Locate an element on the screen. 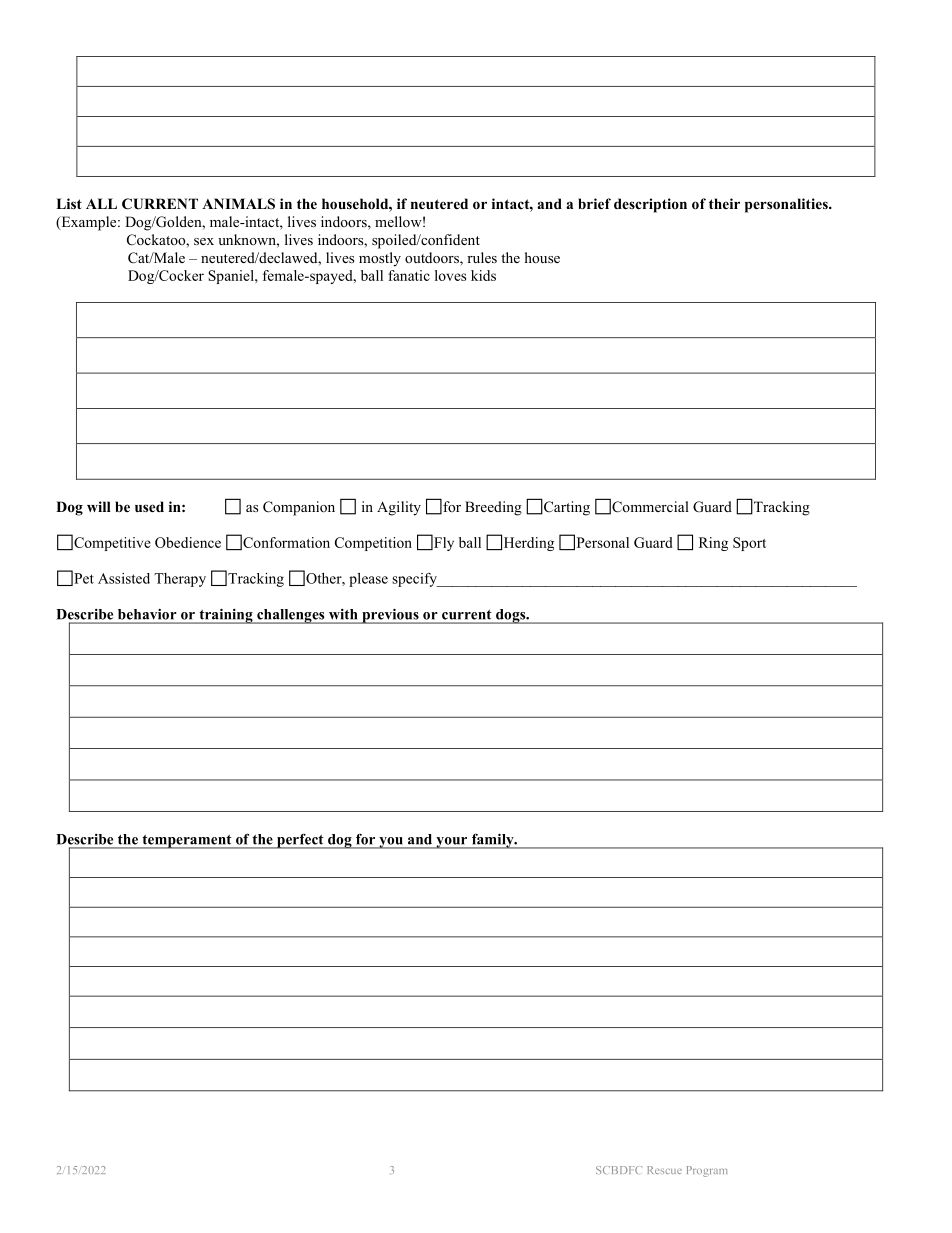 Image resolution: width=952 pixels, height=1233 pixels. description is located at coordinates (650, 205).
